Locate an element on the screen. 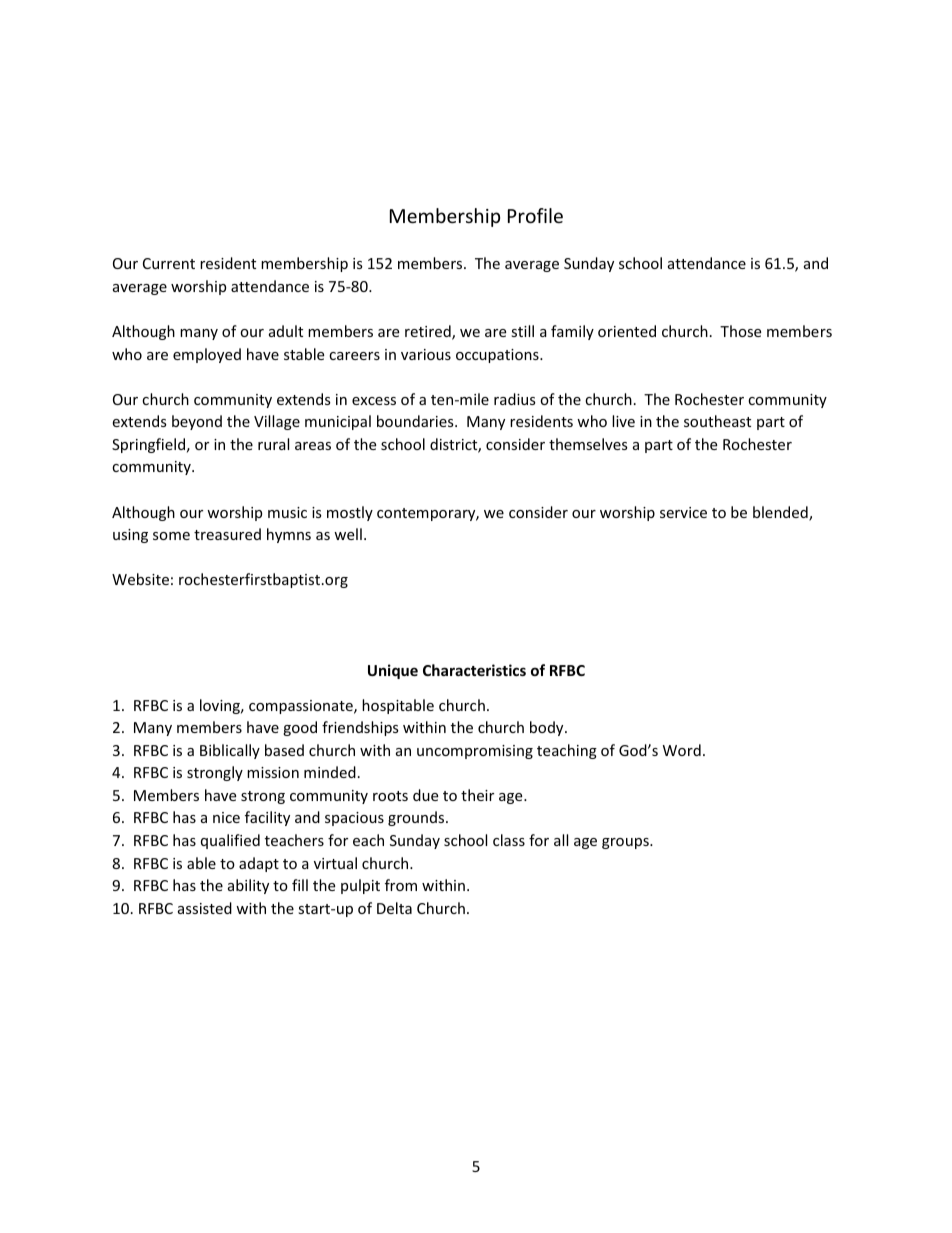 The height and width of the screenshot is (1233, 952). Current is located at coordinates (169, 263).
